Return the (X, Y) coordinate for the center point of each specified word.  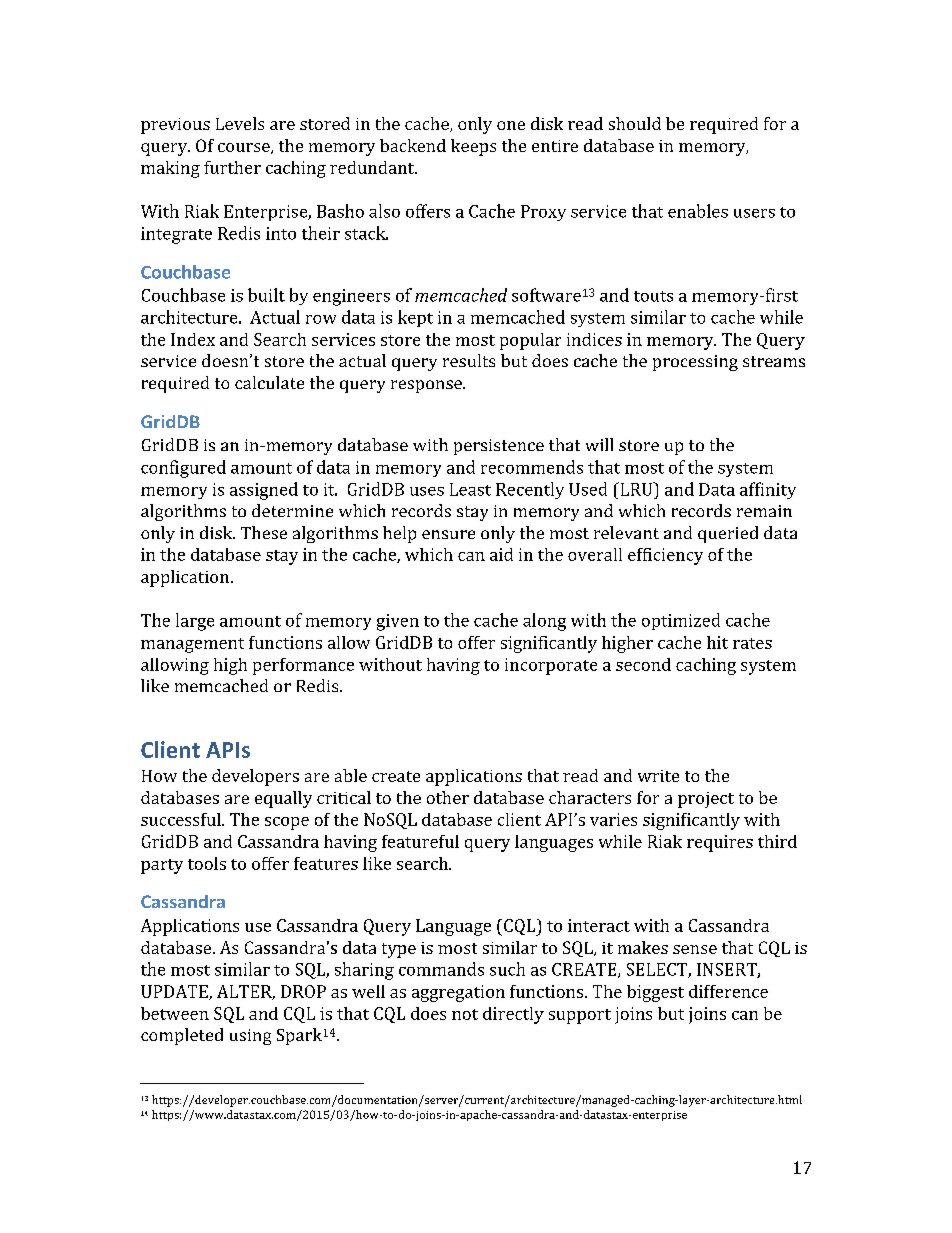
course (245, 148)
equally (283, 799)
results (469, 360)
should (635, 123)
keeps (473, 147)
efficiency (665, 556)
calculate (269, 382)
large (195, 622)
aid (501, 554)
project (706, 800)
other (448, 797)
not (465, 1014)
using (250, 1037)
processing (695, 363)
